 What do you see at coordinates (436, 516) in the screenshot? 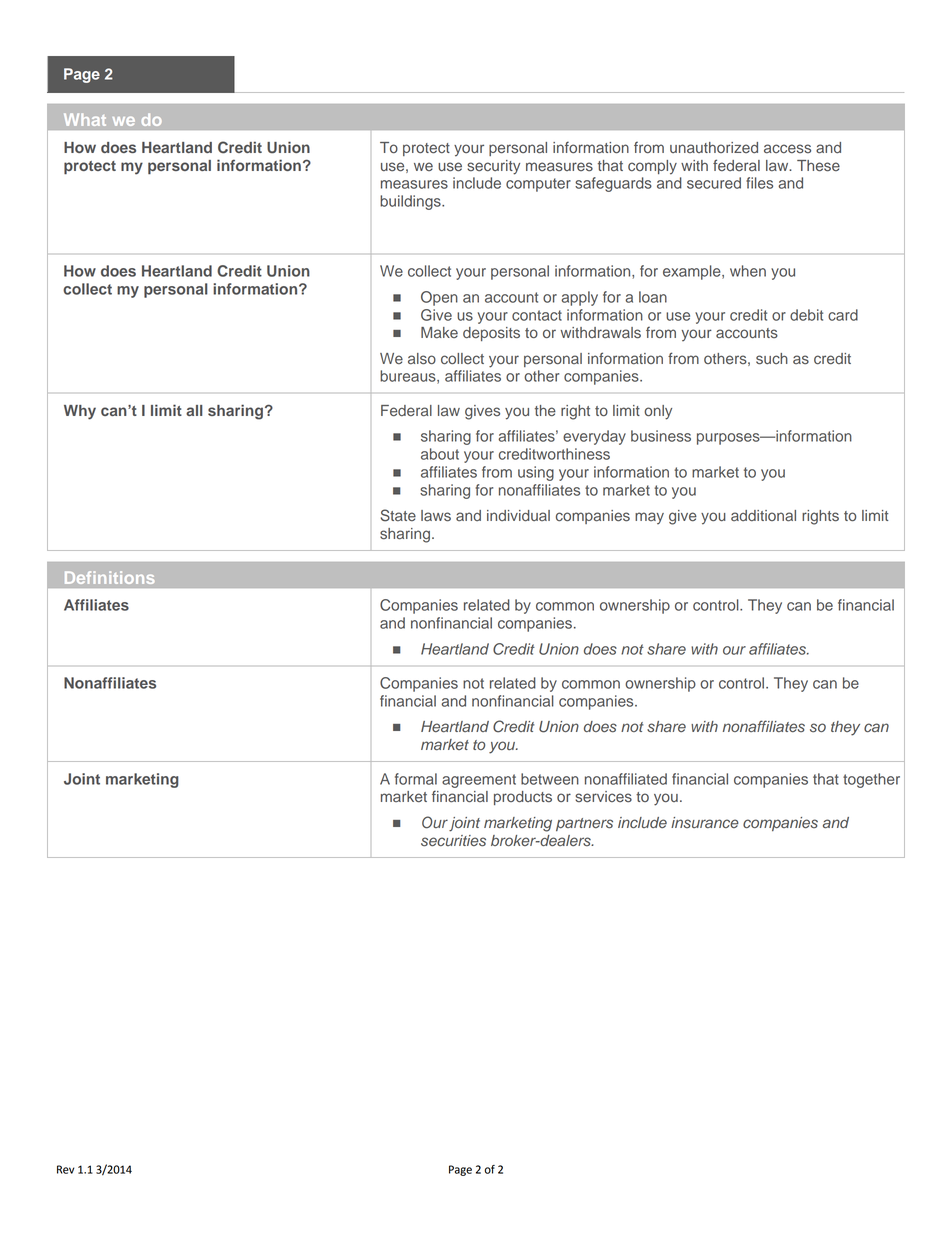
I see `laws` at bounding box center [436, 516].
